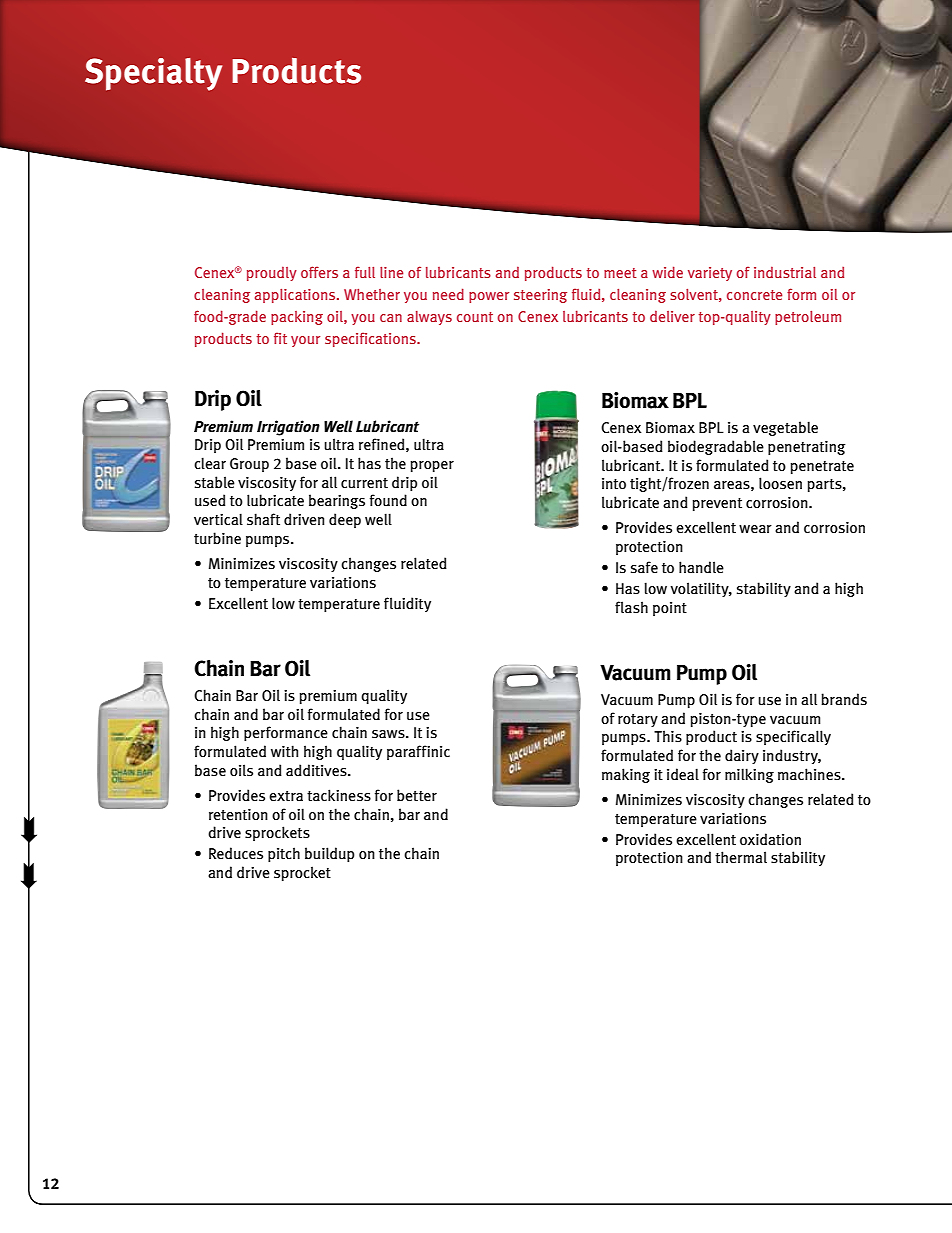 The image size is (952, 1233). Describe the element at coordinates (785, 272) in the screenshot. I see `industrial` at that location.
